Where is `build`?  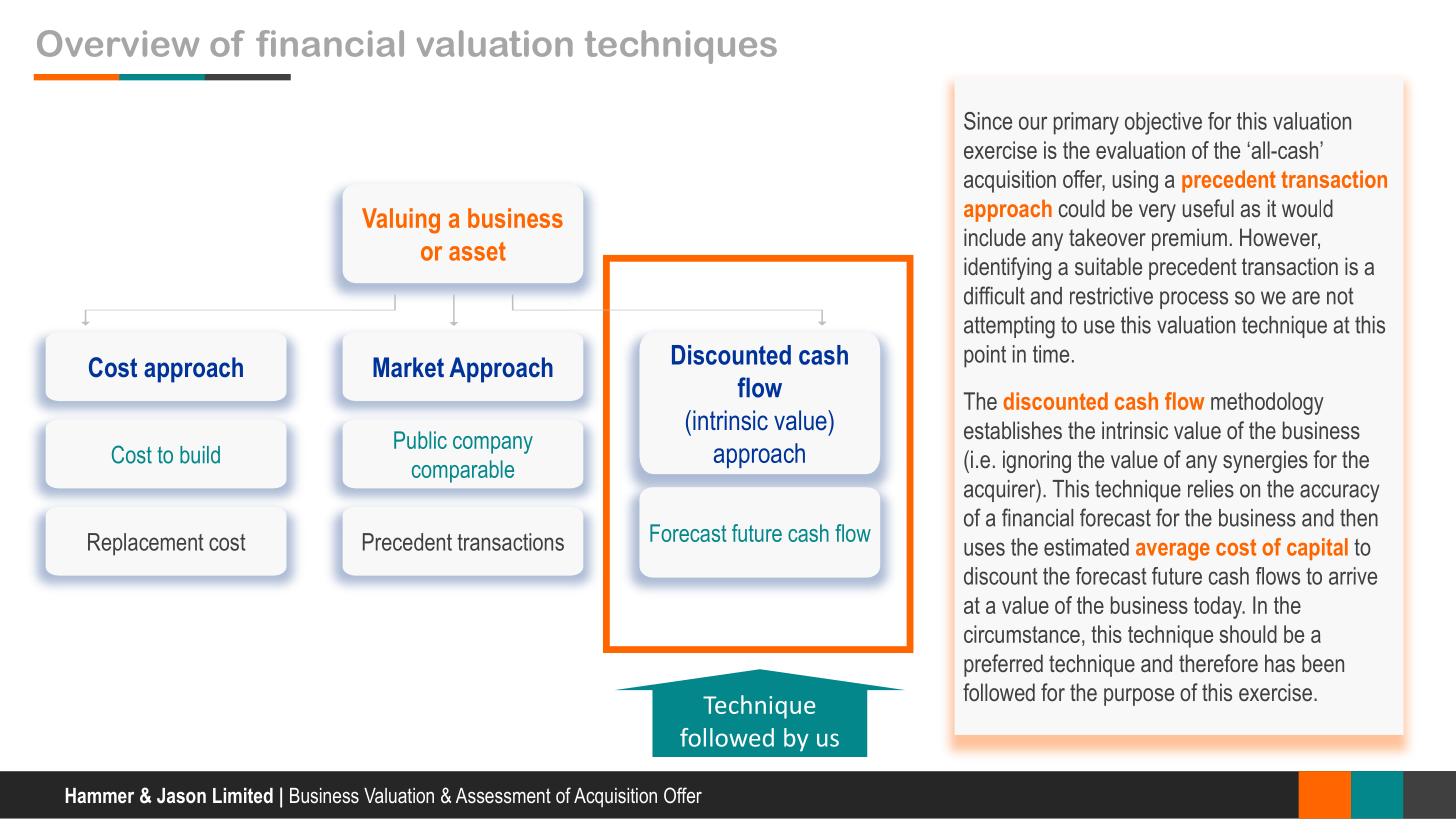 build is located at coordinates (200, 455).
